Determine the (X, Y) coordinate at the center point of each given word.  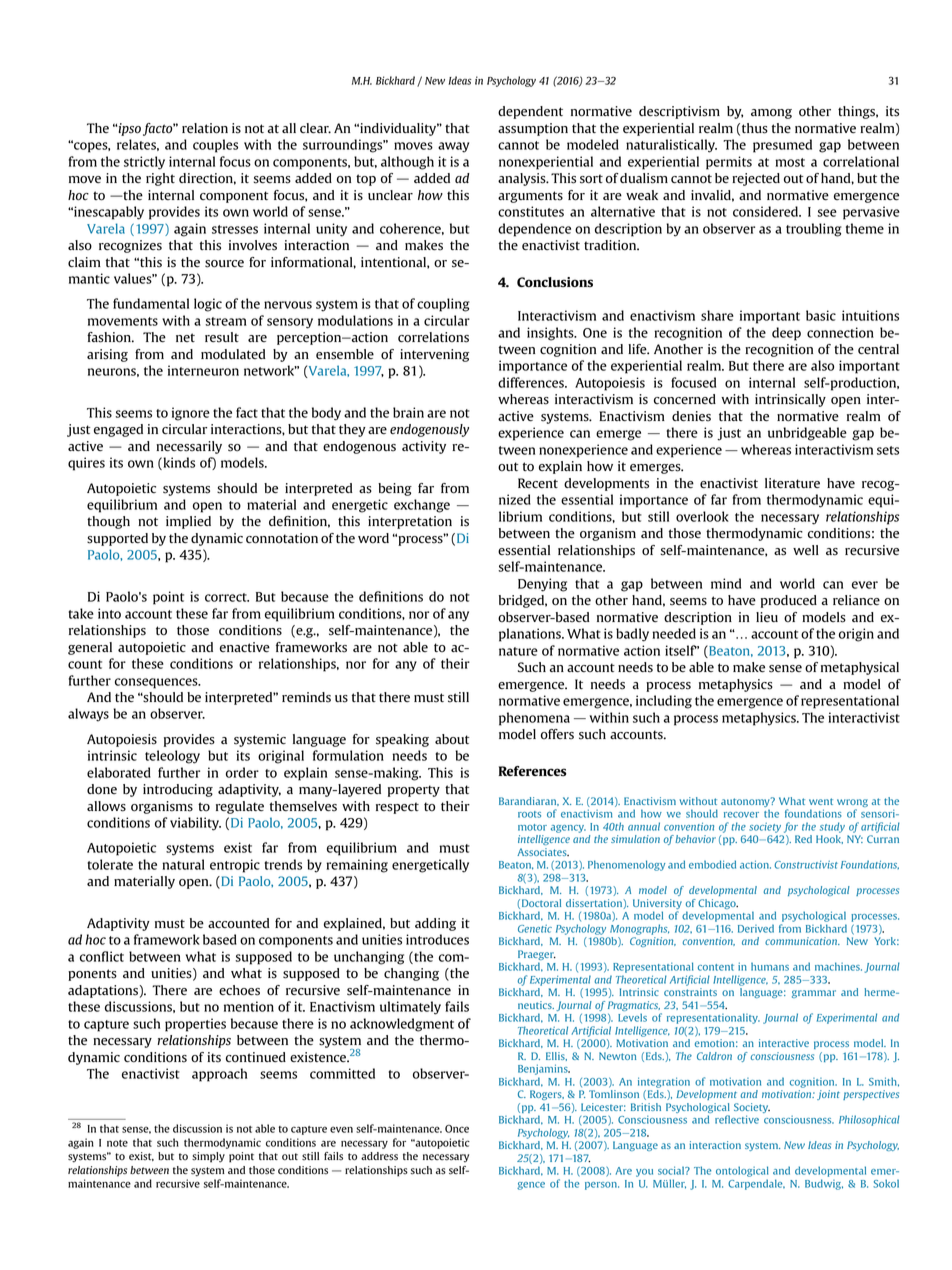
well (806, 550)
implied (188, 522)
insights (551, 334)
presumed (782, 146)
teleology (172, 757)
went (821, 801)
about (452, 739)
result (222, 337)
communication (802, 941)
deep (786, 334)
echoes (239, 990)
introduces (437, 939)
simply (208, 1157)
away (453, 147)
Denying (542, 585)
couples (215, 146)
